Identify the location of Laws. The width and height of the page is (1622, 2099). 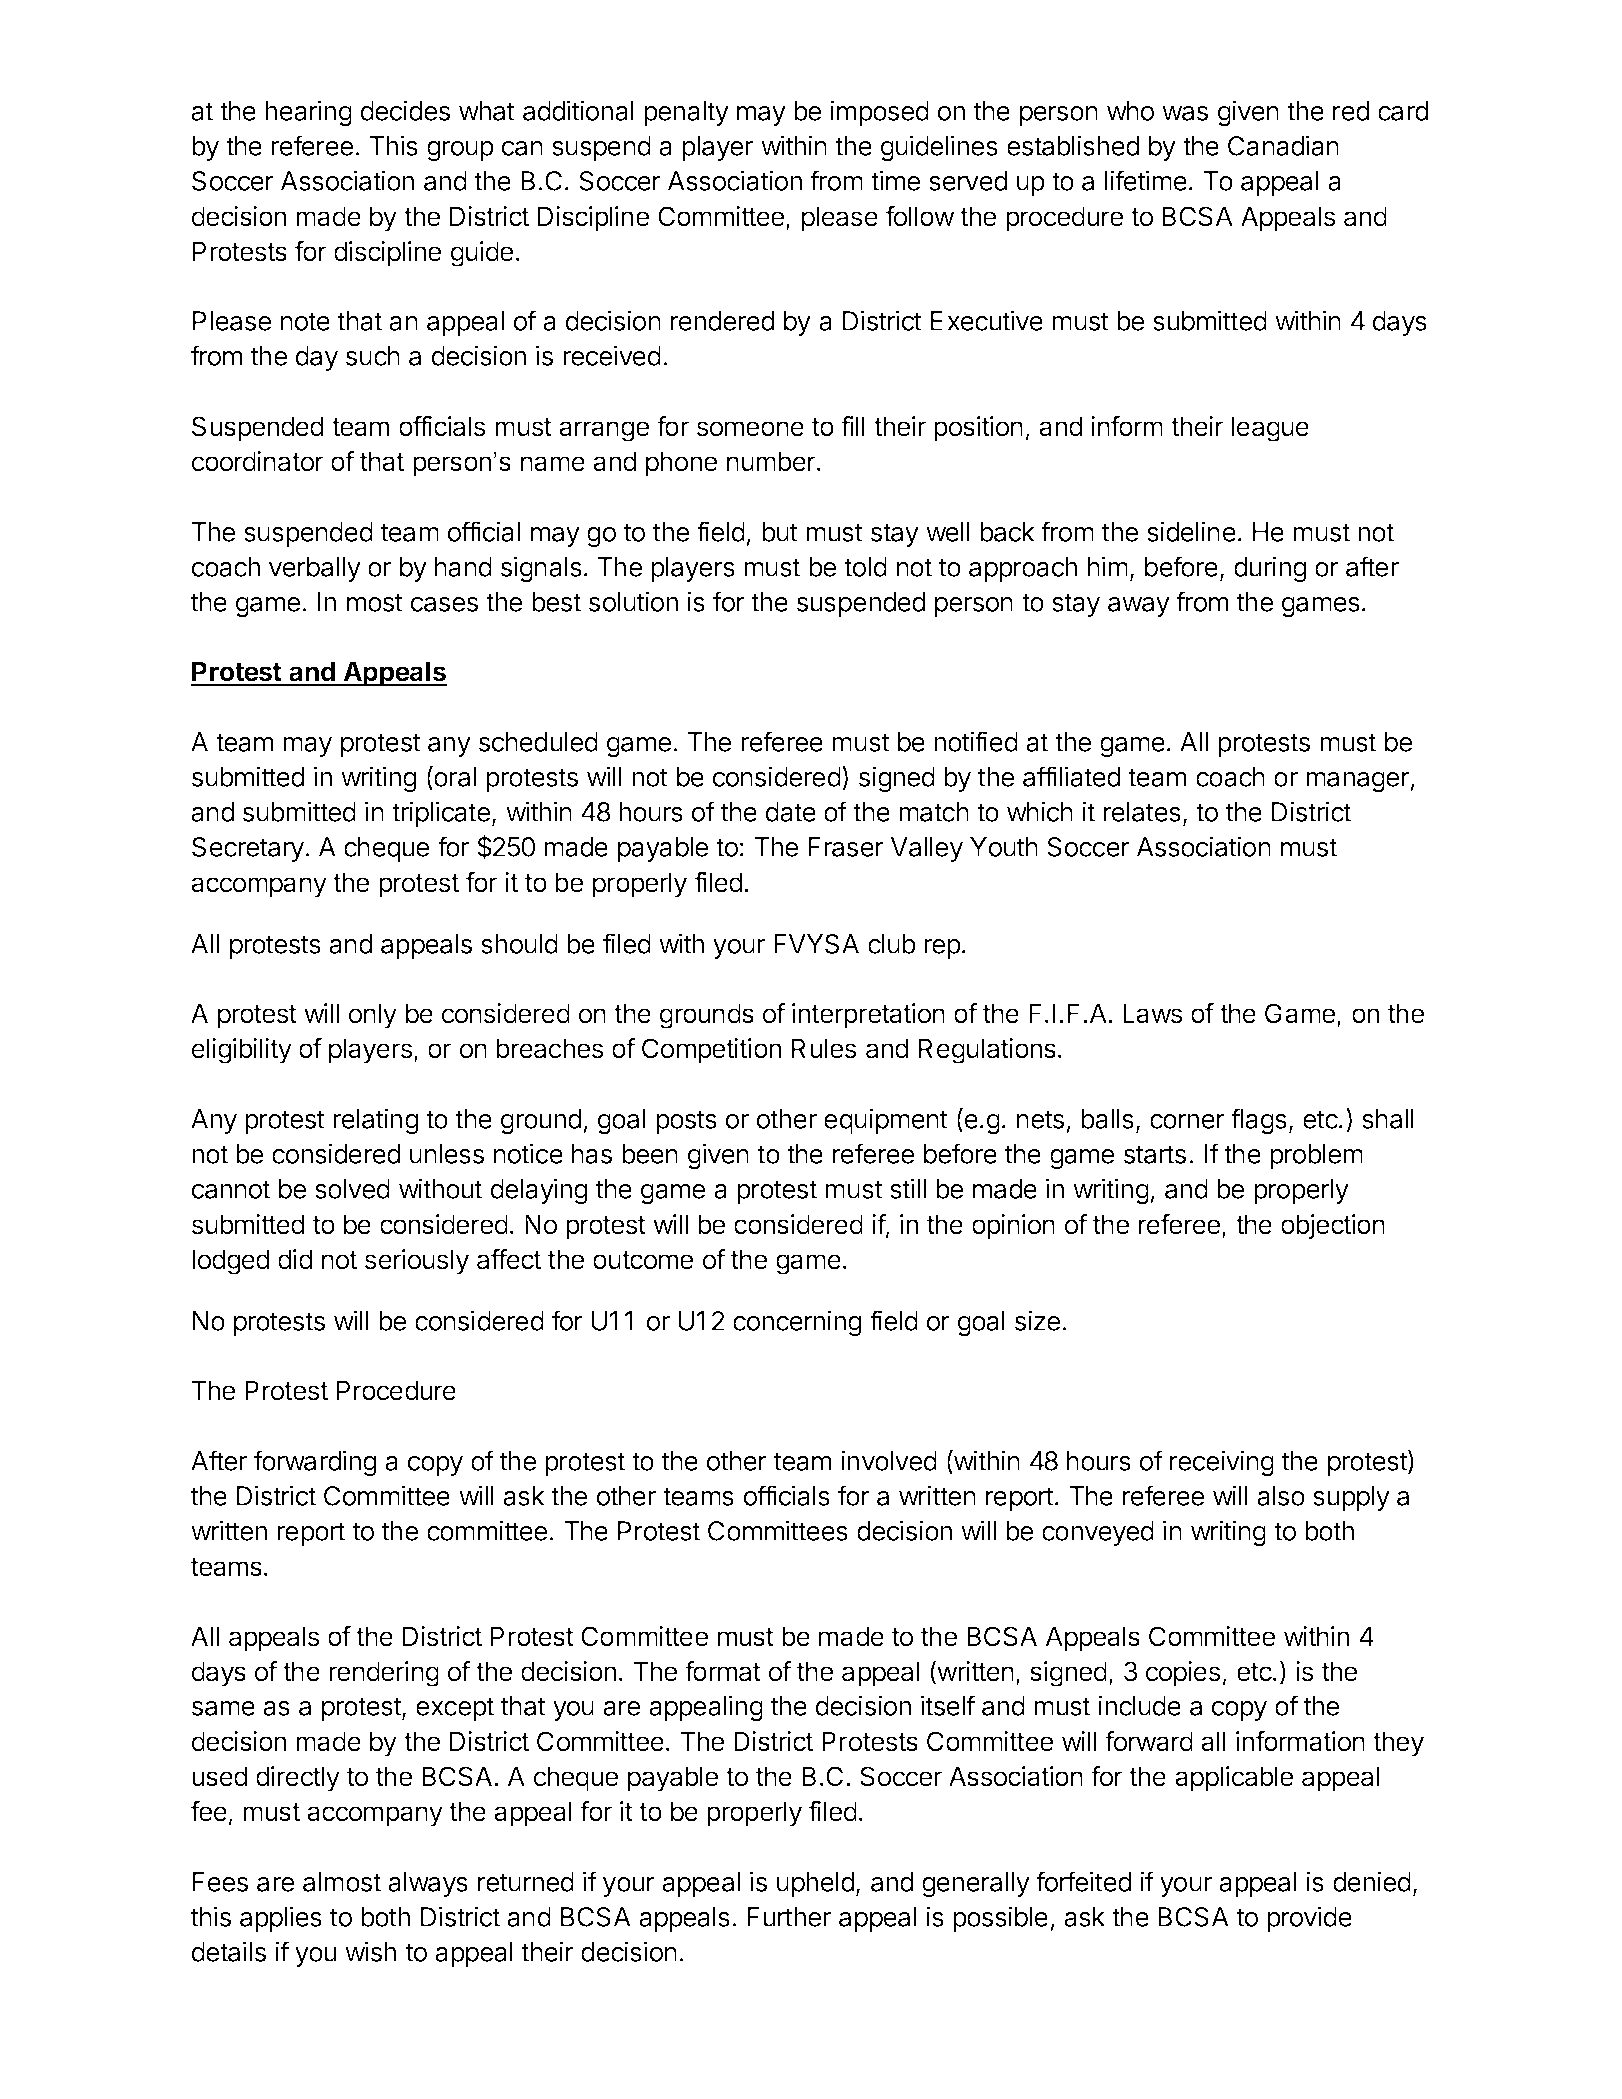
(1152, 1013).
